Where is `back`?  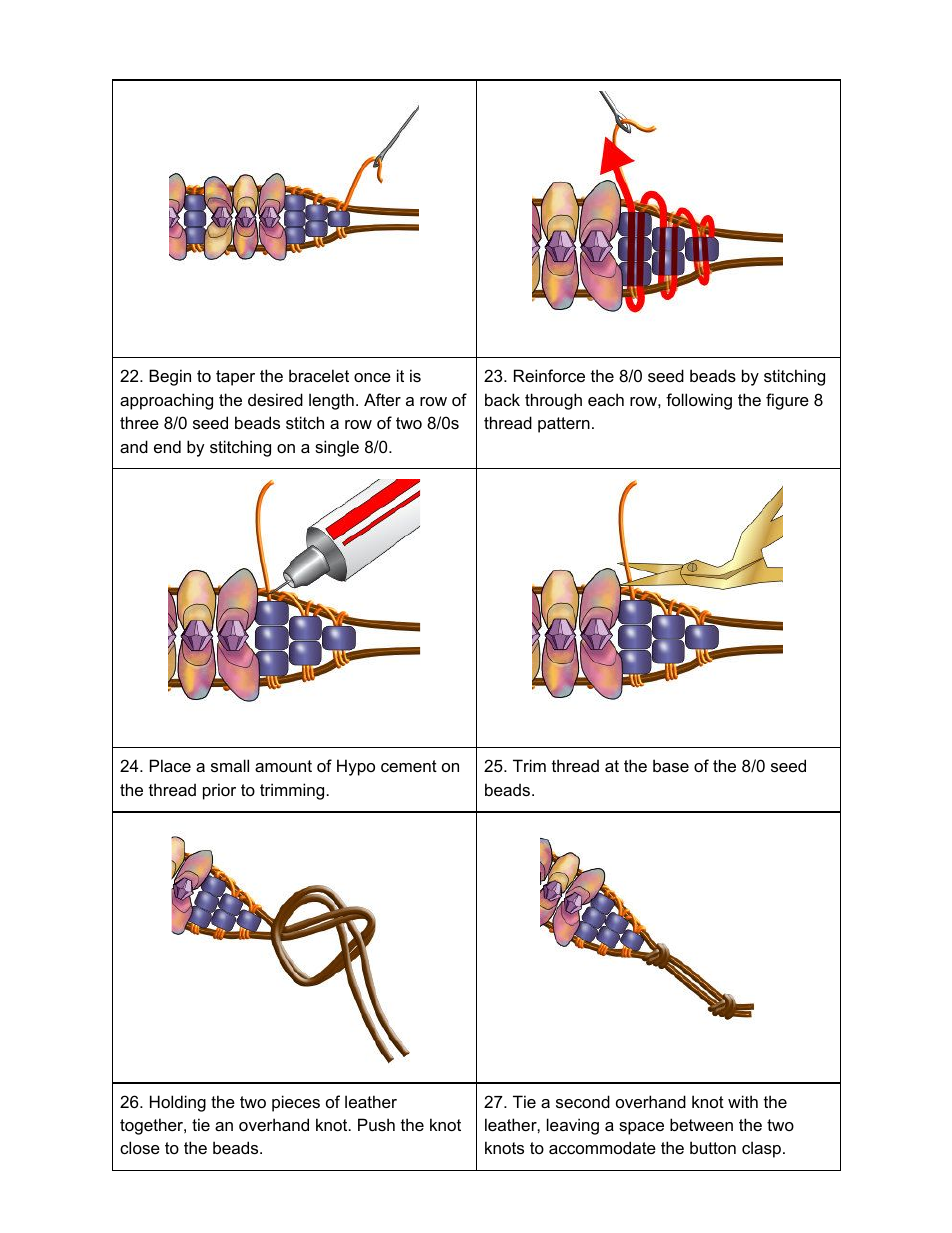
back is located at coordinates (502, 399).
